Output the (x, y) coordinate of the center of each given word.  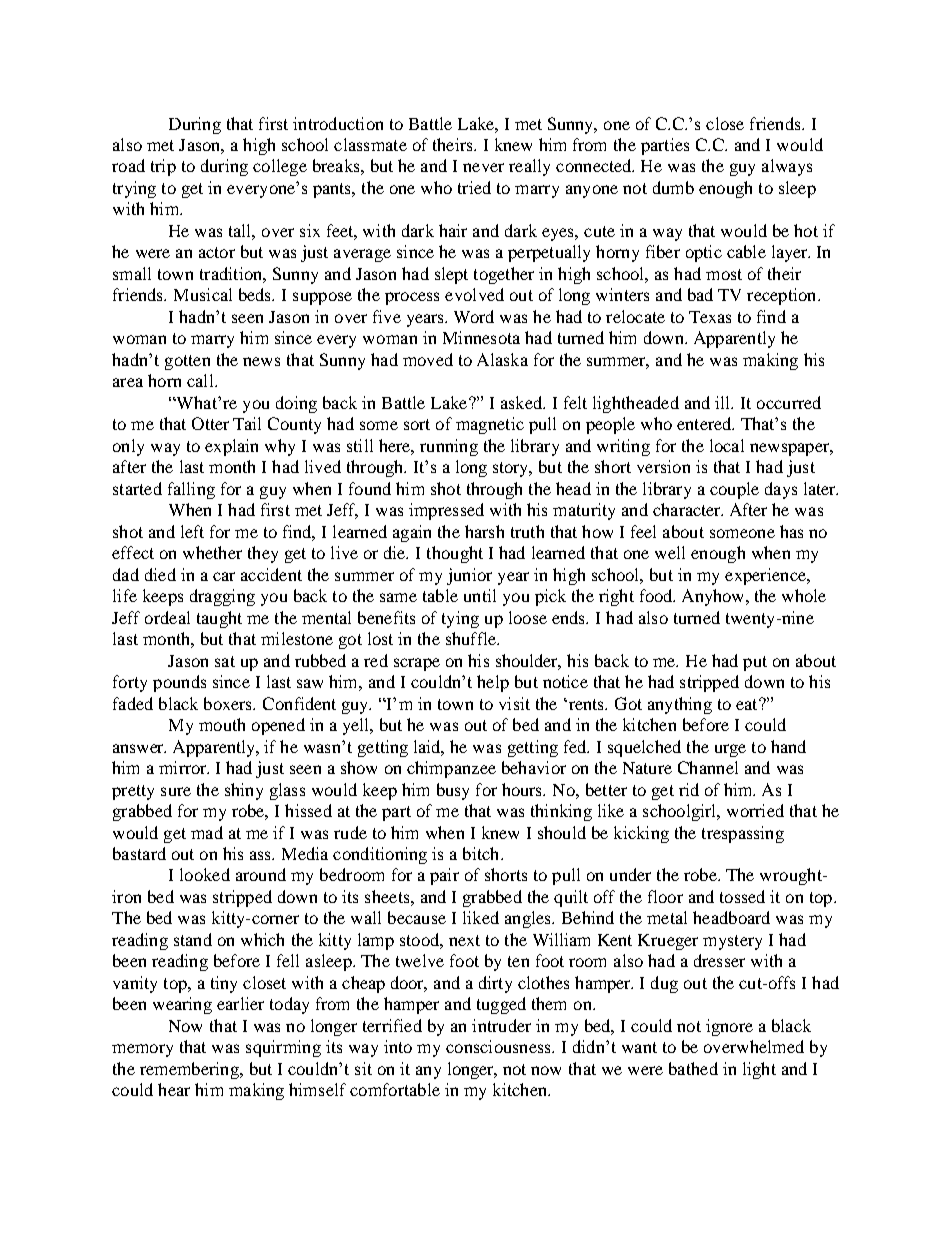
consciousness (499, 1046)
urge (730, 750)
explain (231, 447)
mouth (222, 724)
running (449, 447)
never (483, 167)
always (787, 167)
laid (429, 747)
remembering (190, 1070)
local (727, 445)
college (280, 167)
